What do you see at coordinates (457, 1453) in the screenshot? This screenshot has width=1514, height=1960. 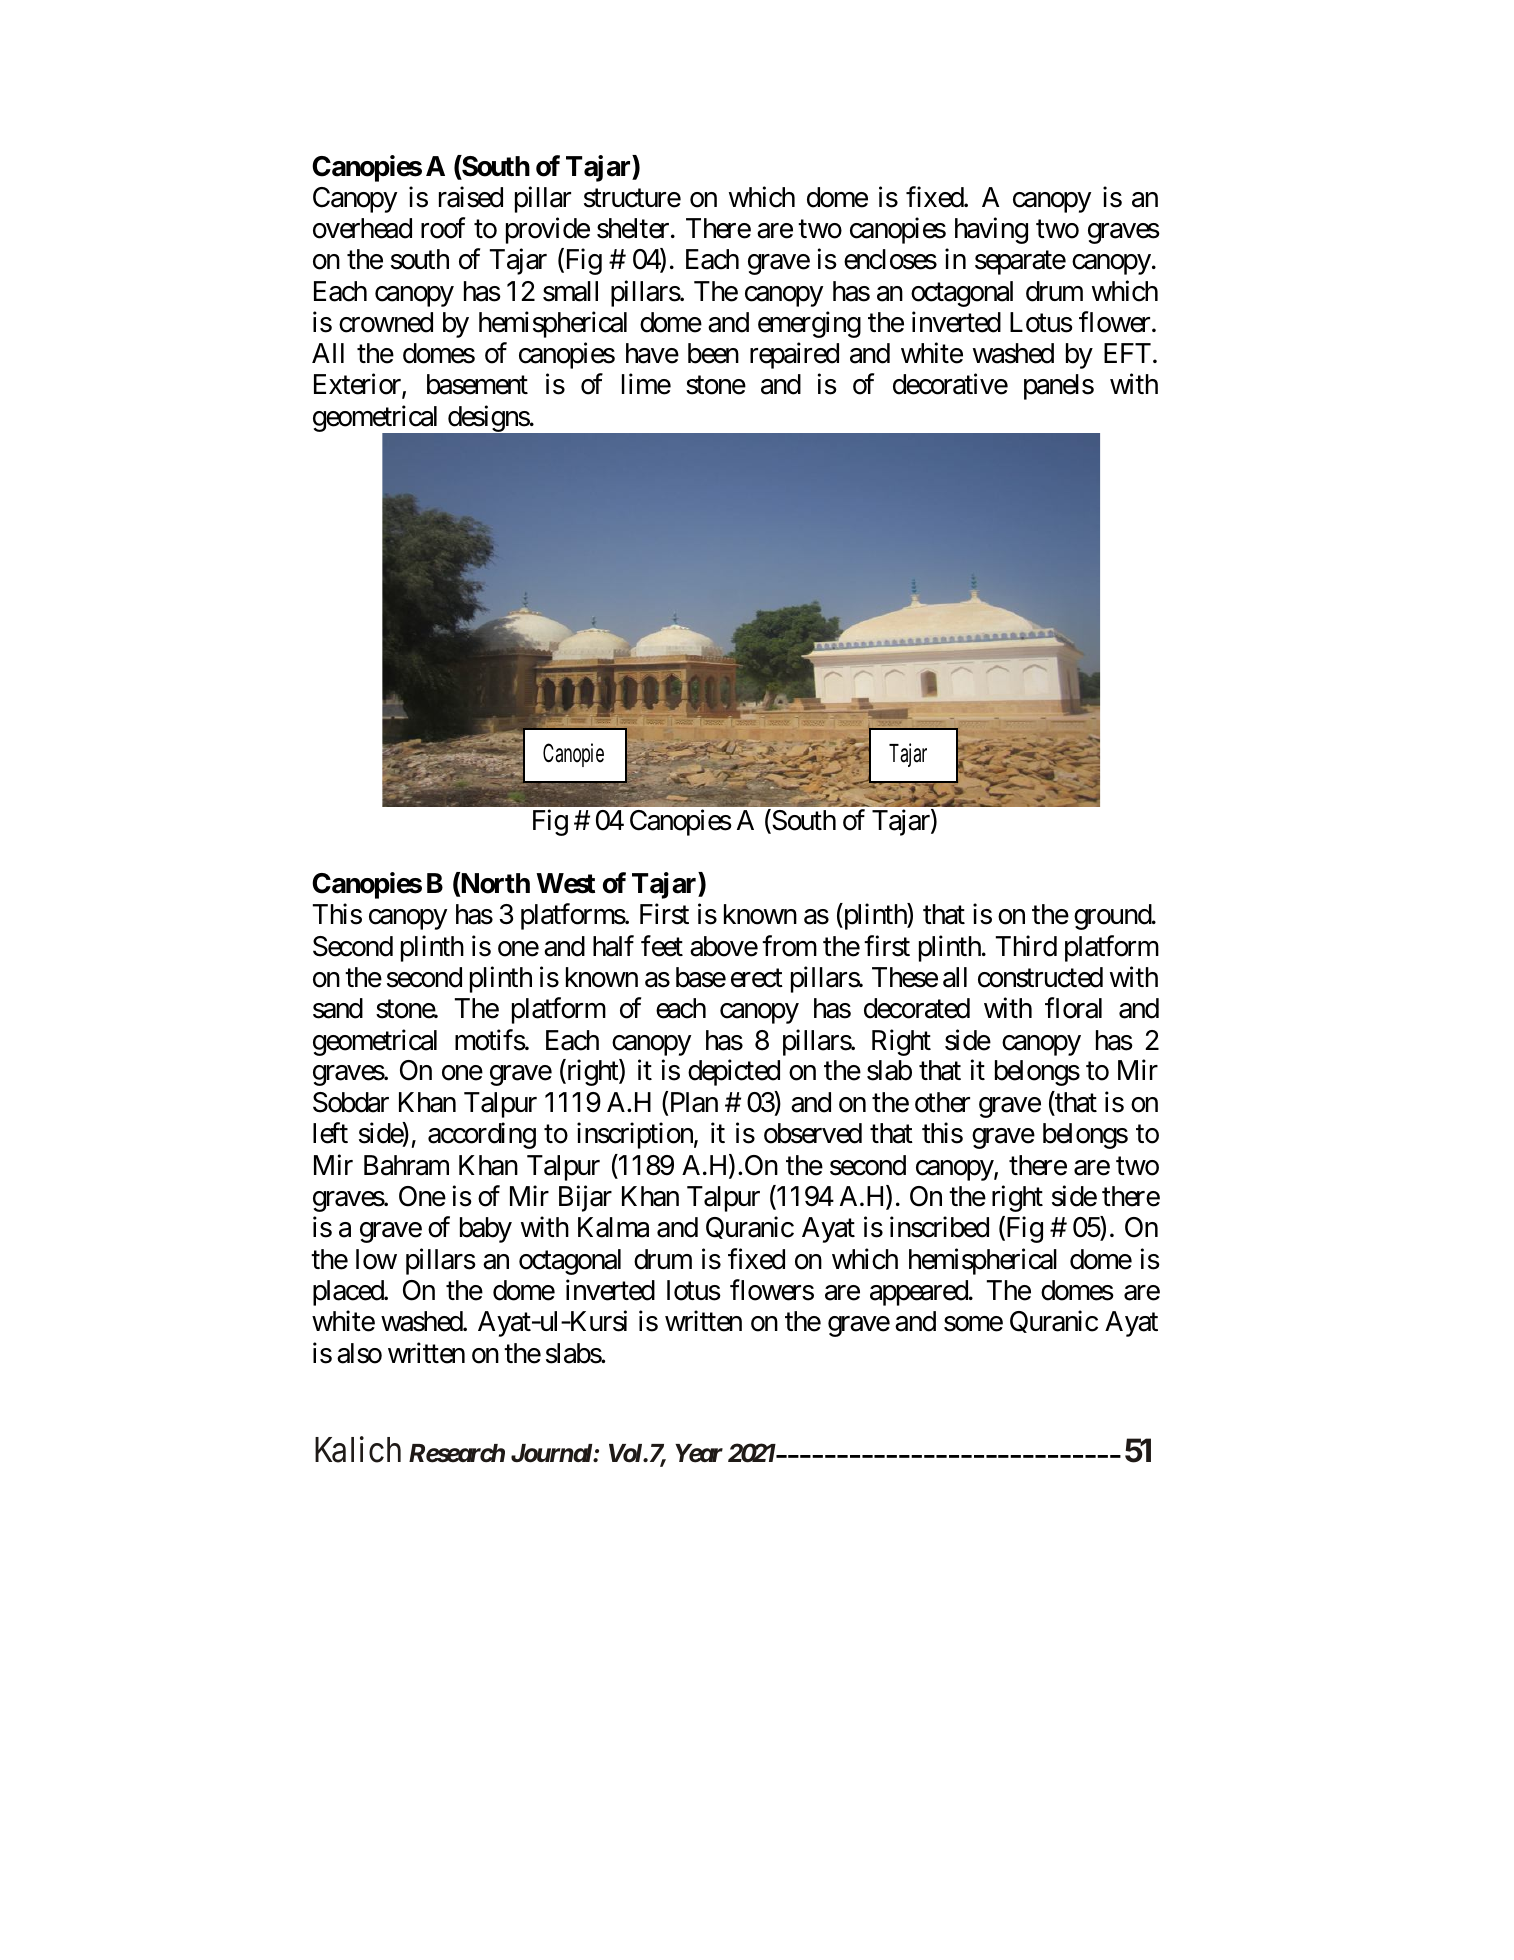 I see `Research` at bounding box center [457, 1453].
